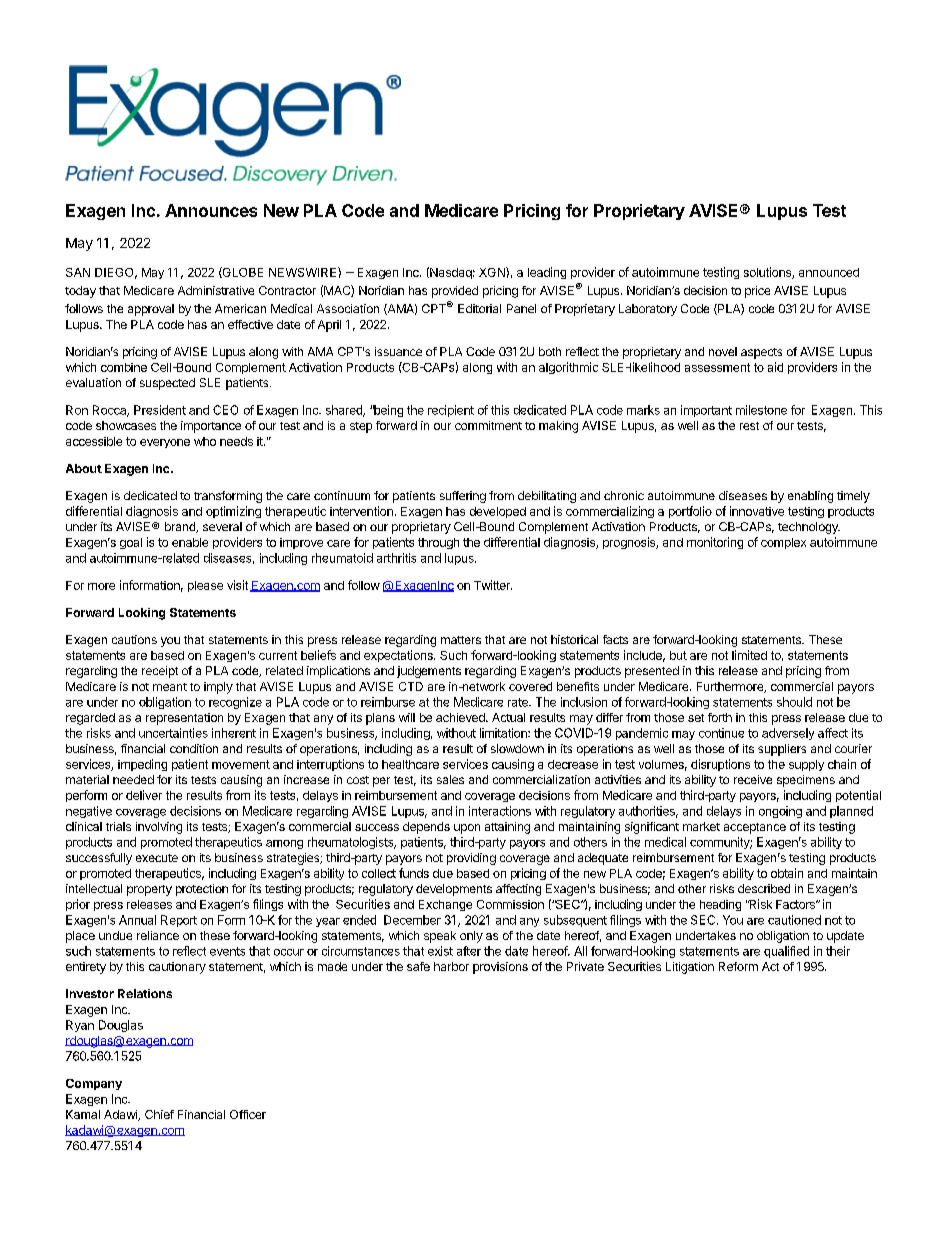 The height and width of the screenshot is (1233, 952). I want to click on innovative, so click(757, 511).
